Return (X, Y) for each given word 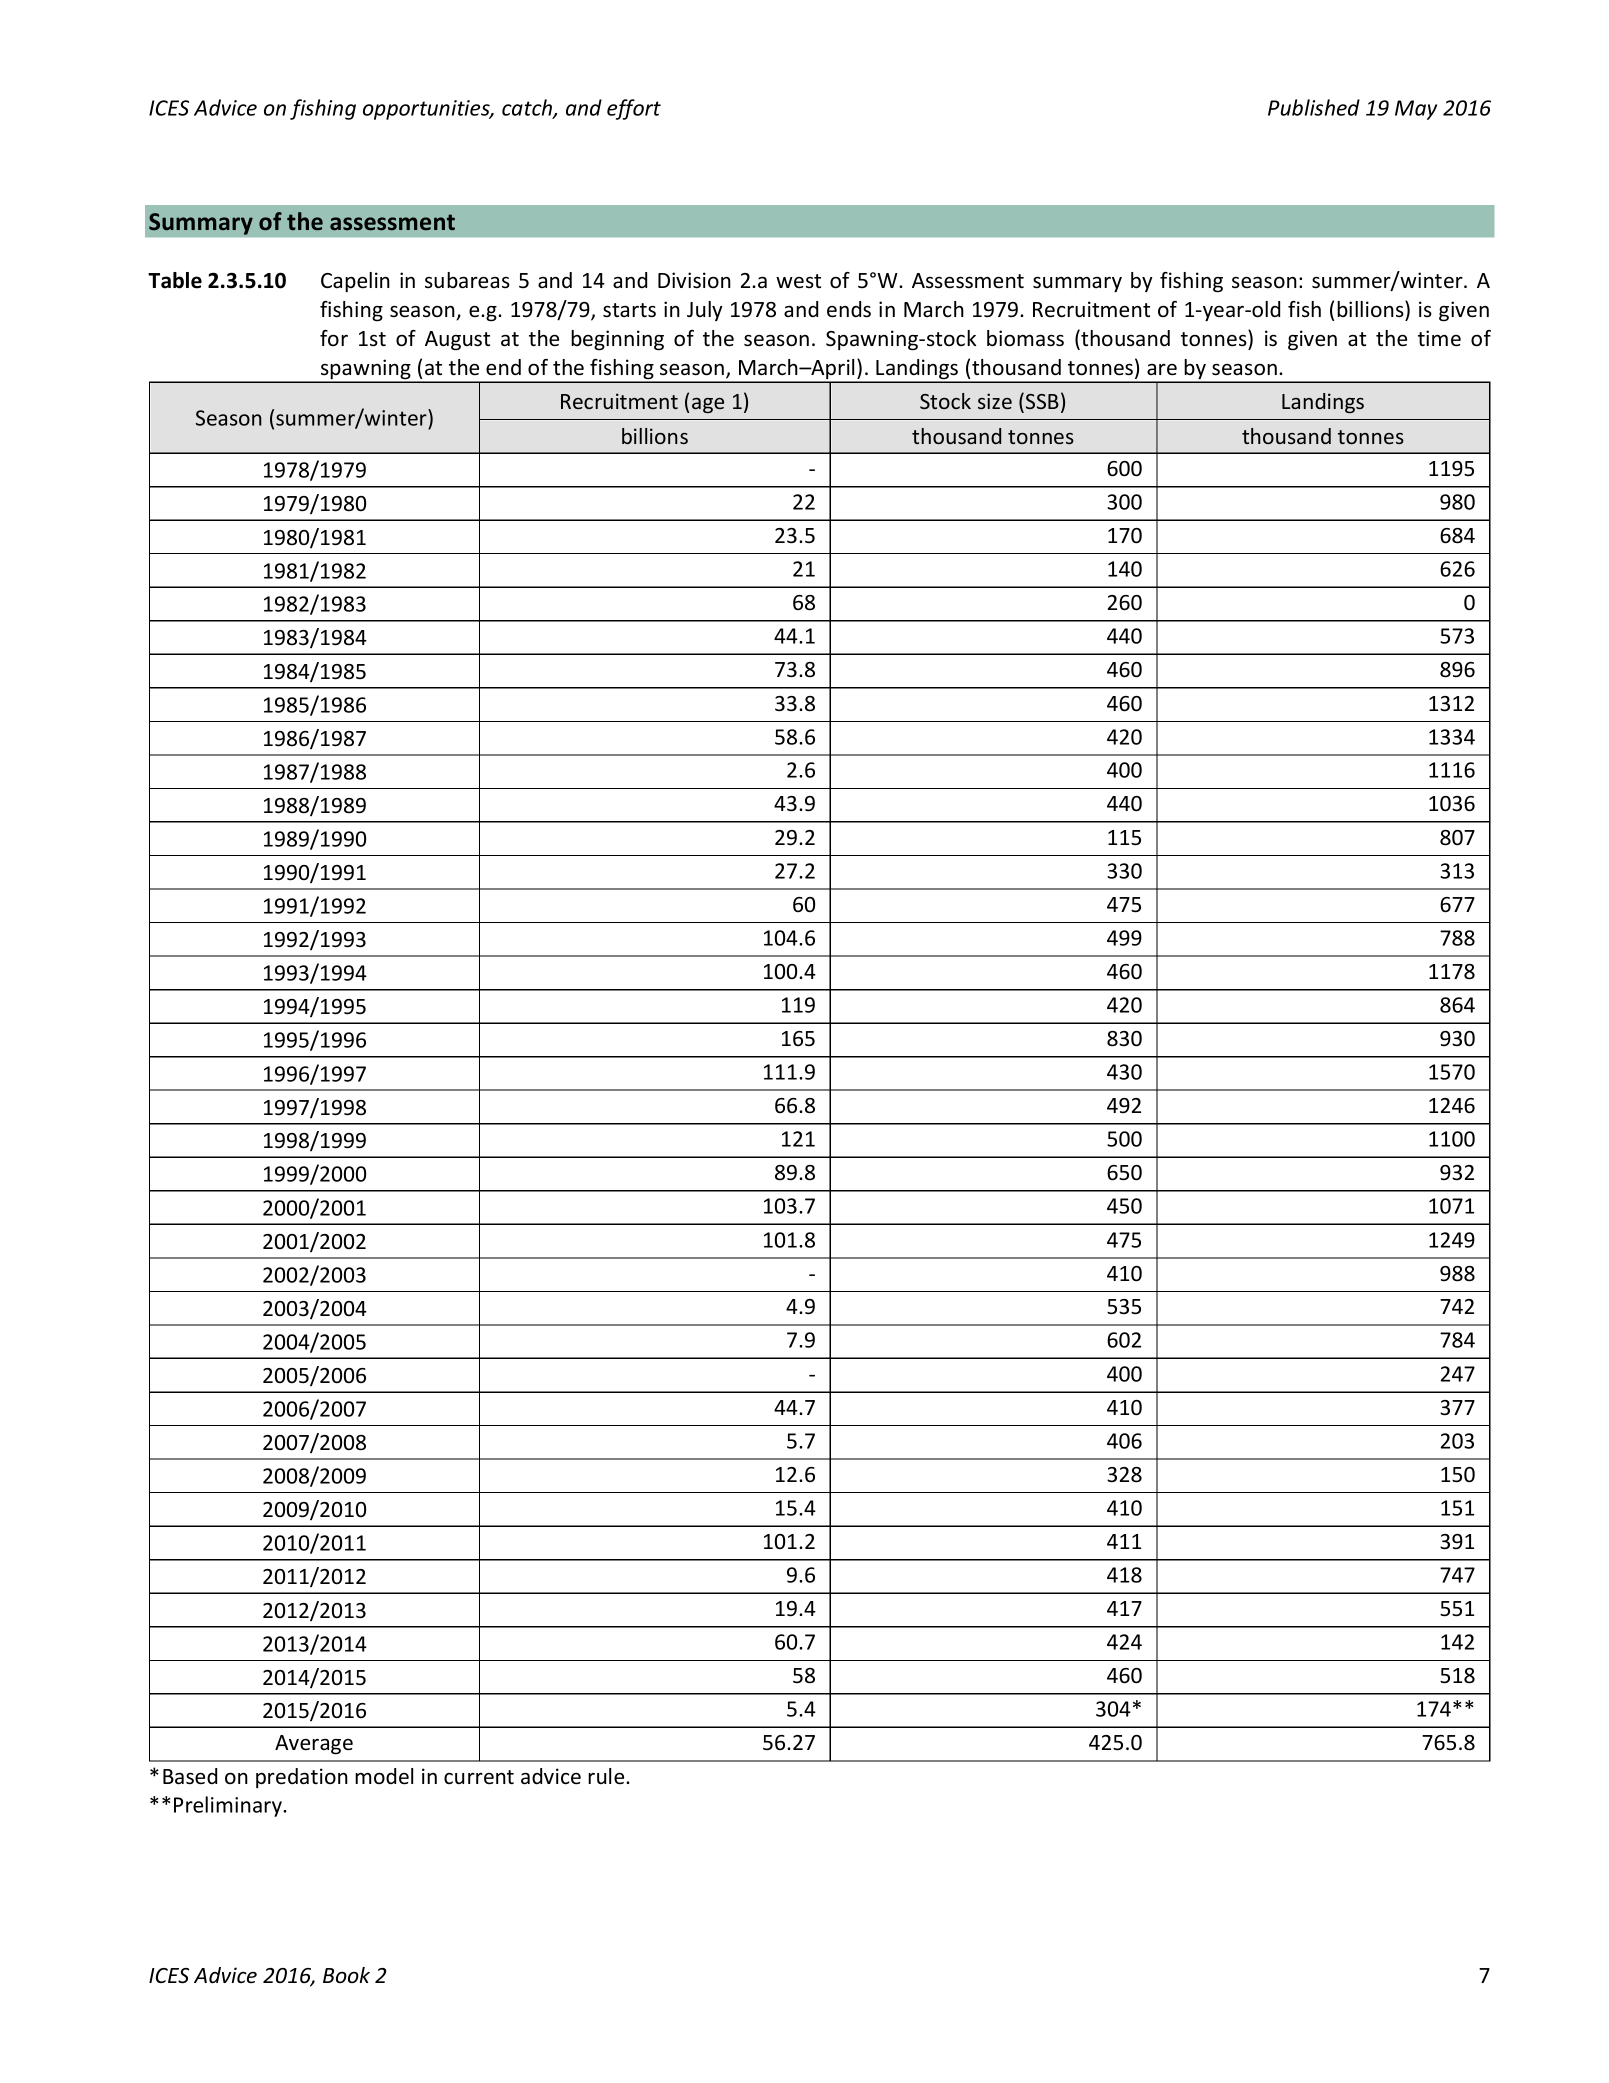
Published (1314, 107)
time (1439, 338)
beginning (617, 340)
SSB (1042, 401)
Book (346, 1975)
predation (302, 1778)
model (384, 1776)
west (798, 281)
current (479, 1777)
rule (607, 1776)
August (457, 341)
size (995, 401)
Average (314, 1745)
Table (175, 280)
